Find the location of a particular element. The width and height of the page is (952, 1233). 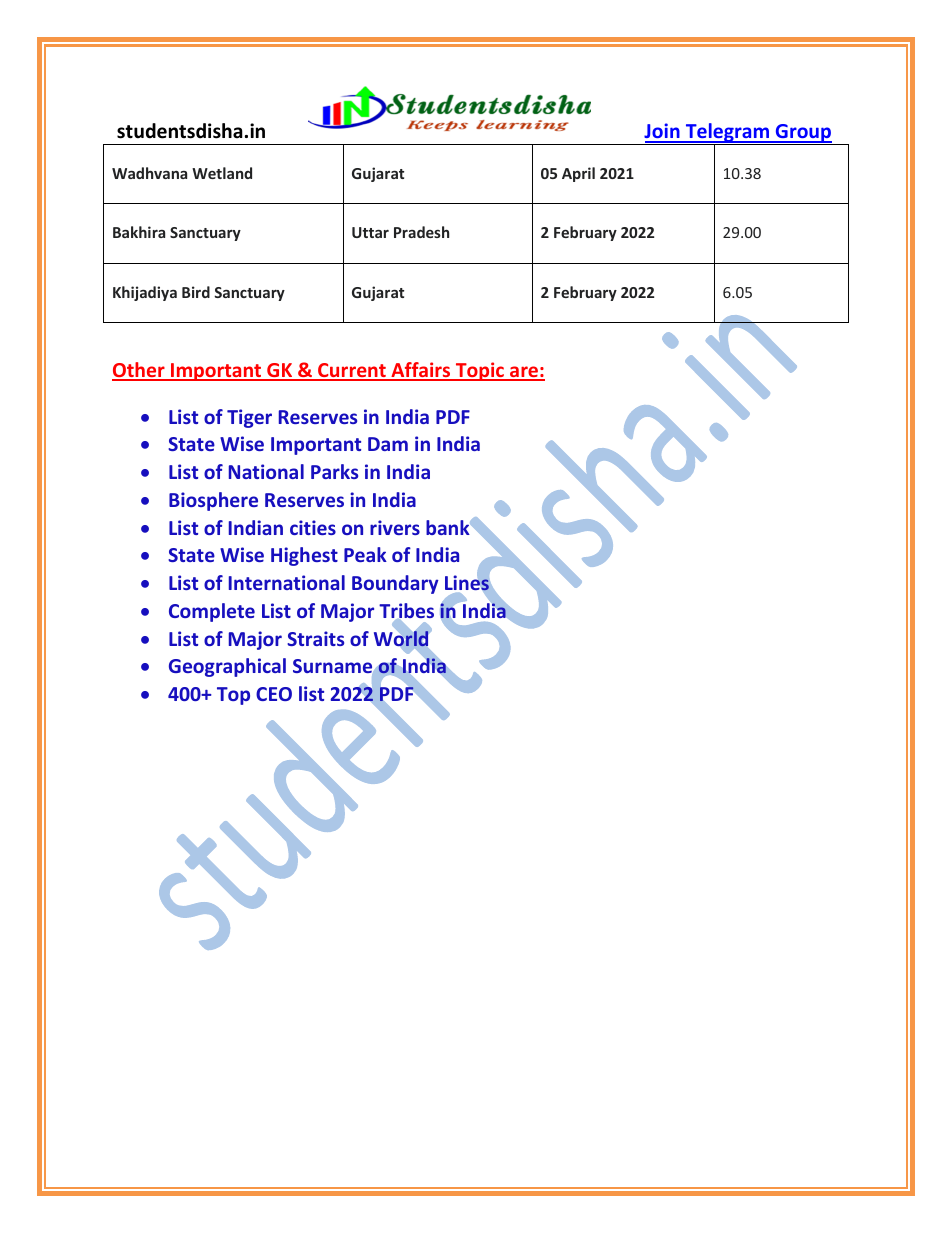

are is located at coordinates (524, 373).
